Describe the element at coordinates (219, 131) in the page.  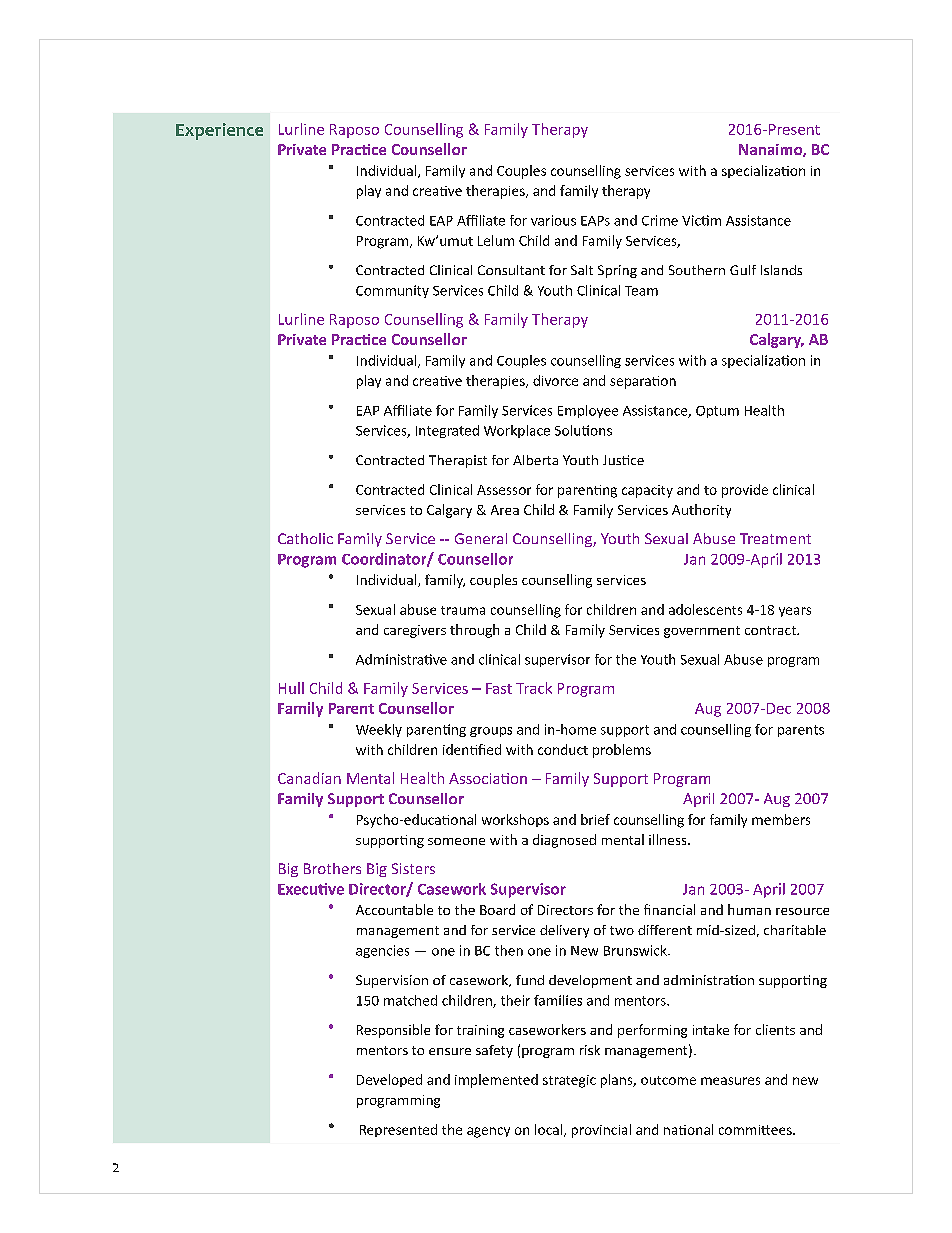
I see `Experience` at that location.
